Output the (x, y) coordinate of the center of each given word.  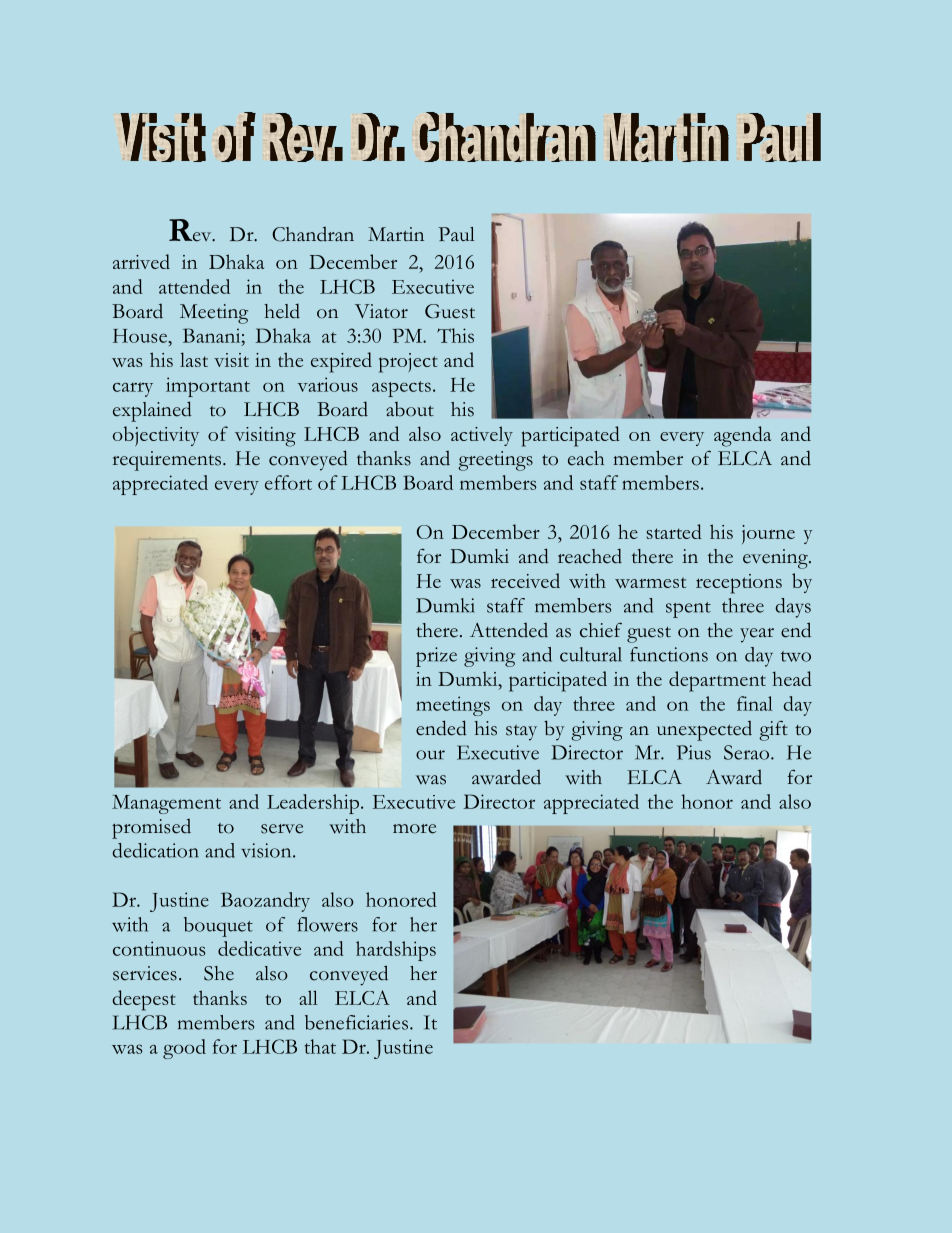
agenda (742, 436)
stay (521, 733)
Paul (456, 234)
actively (482, 436)
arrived (141, 261)
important (208, 387)
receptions (739, 584)
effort (288, 482)
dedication (155, 850)
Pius (694, 752)
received (525, 580)
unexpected (704, 731)
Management (166, 804)
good (184, 1049)
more (414, 829)
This (455, 335)
